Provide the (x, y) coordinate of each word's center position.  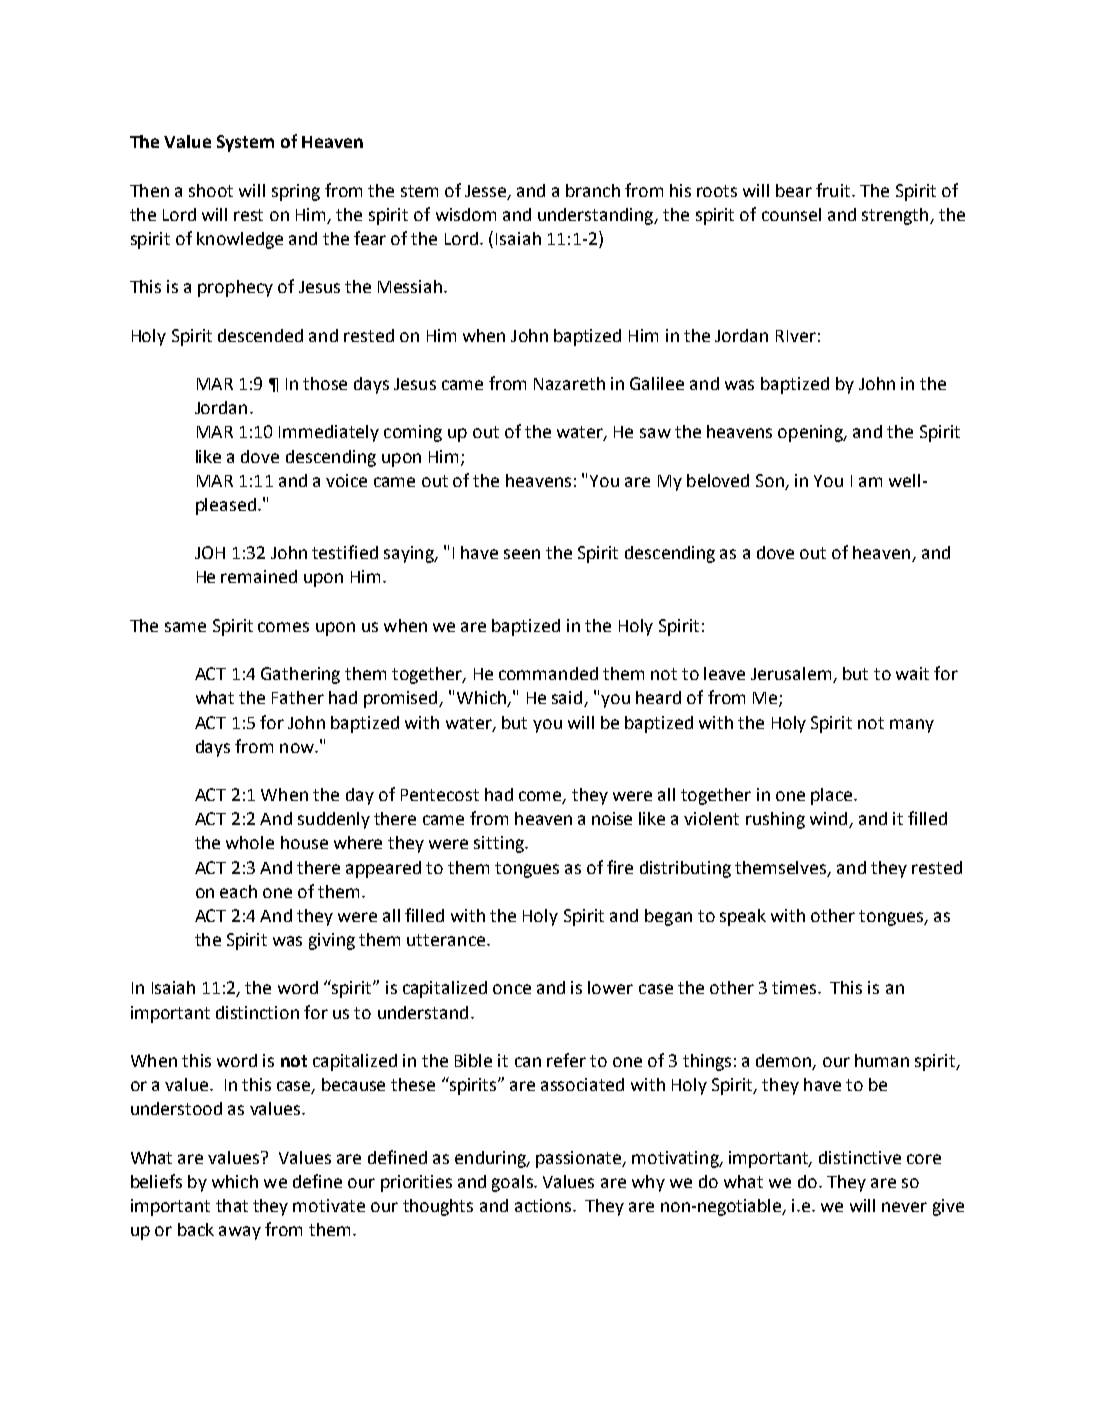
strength (896, 216)
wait (912, 673)
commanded (548, 673)
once (512, 989)
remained (259, 576)
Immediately (329, 433)
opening (811, 433)
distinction (257, 1012)
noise (612, 818)
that (232, 1205)
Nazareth (569, 383)
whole (250, 842)
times (795, 987)
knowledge (240, 240)
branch (593, 190)
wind (830, 820)
